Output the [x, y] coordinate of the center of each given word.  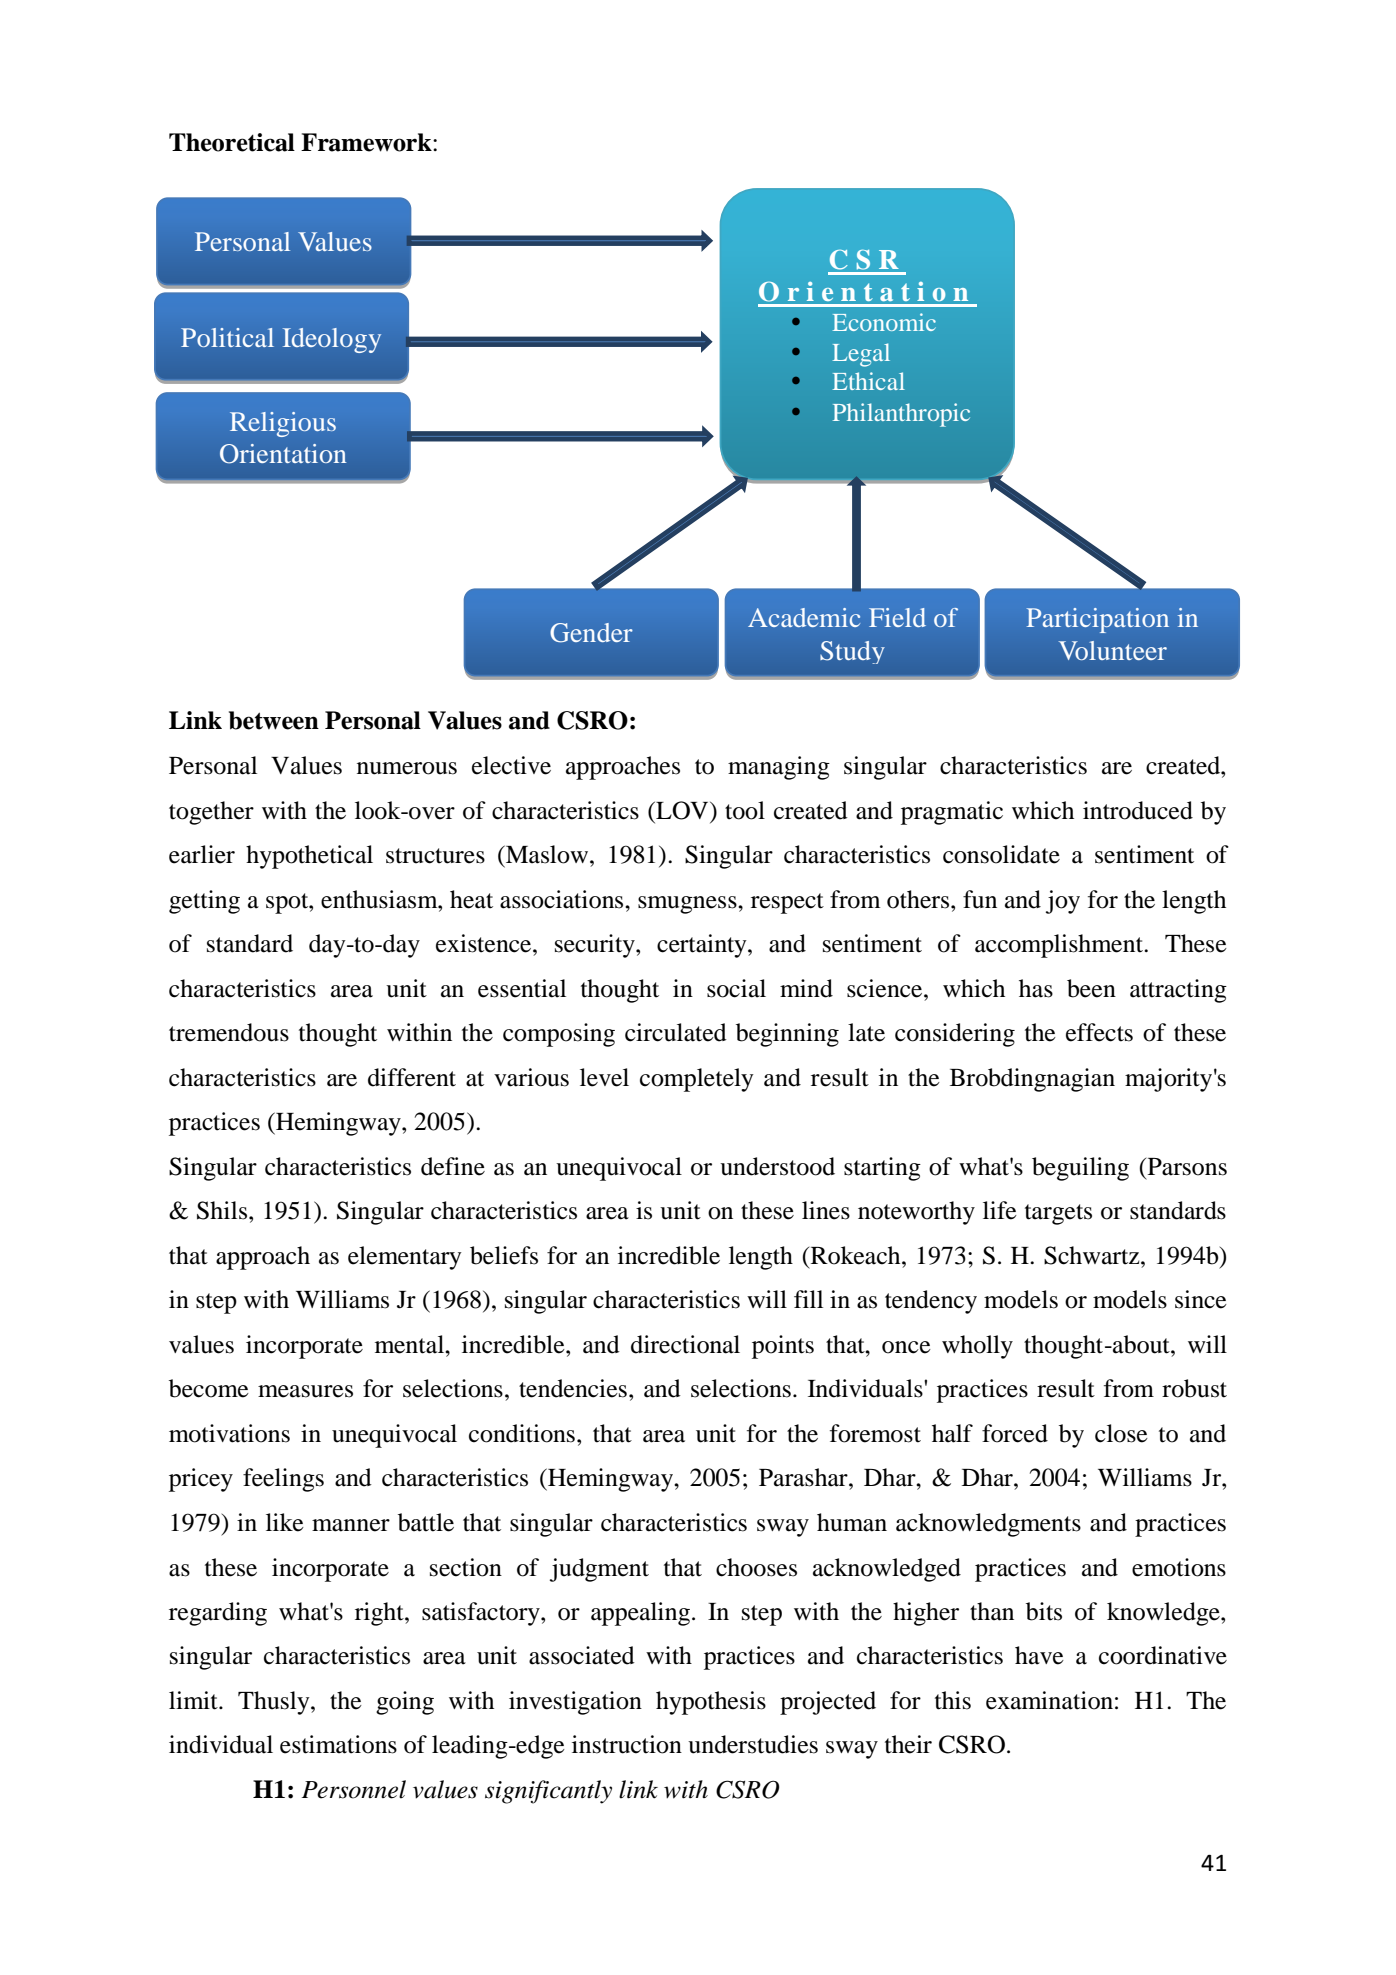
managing [779, 768]
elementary [405, 1258]
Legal [861, 355]
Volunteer [1112, 650]
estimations [338, 1744]
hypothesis [711, 1703]
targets [1058, 1214]
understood [777, 1166]
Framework [367, 142]
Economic [884, 322]
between [274, 720]
